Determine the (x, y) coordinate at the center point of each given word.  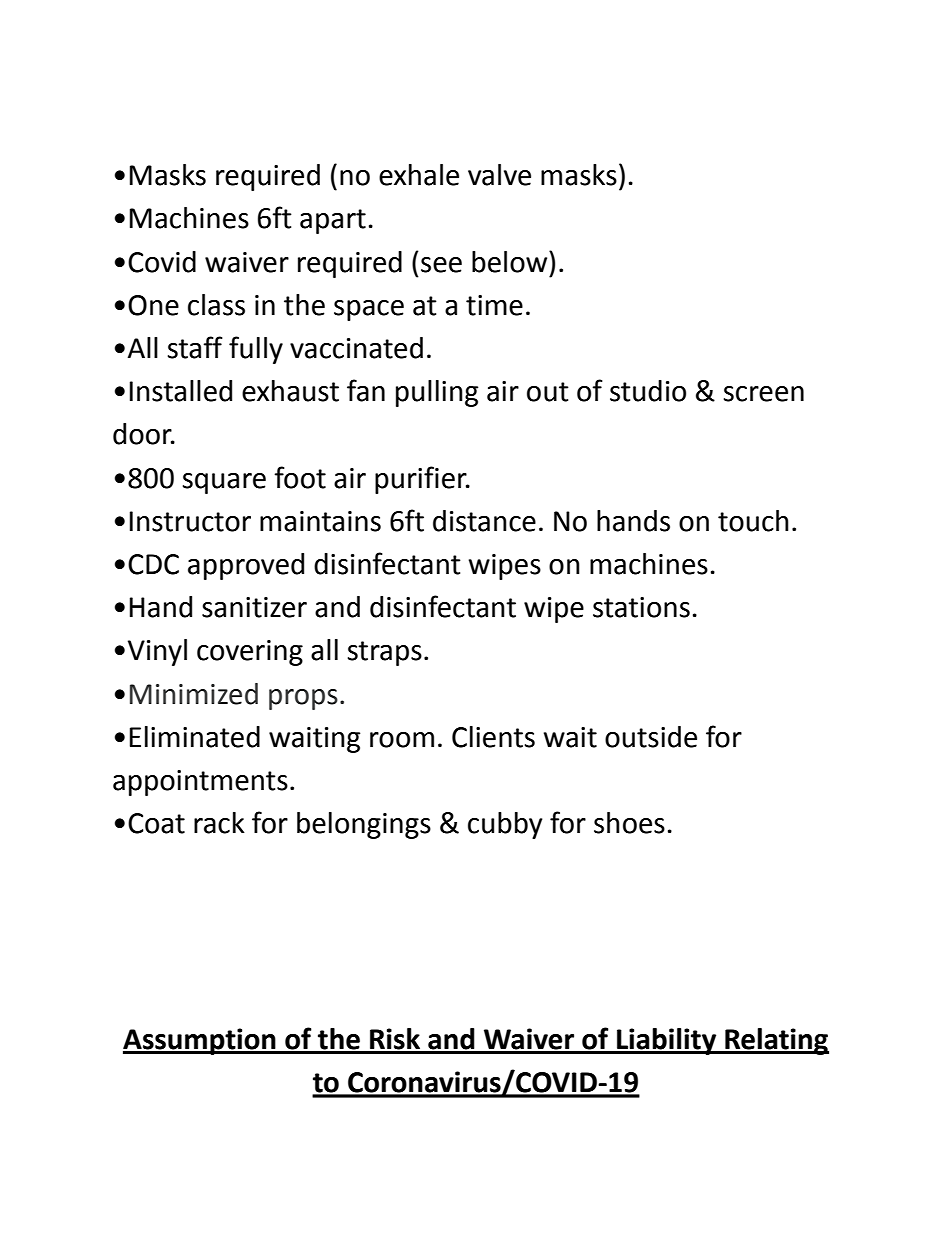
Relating (776, 1041)
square (224, 483)
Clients (493, 737)
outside (651, 737)
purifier (422, 480)
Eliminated (195, 737)
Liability (667, 1041)
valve (499, 175)
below (511, 262)
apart (333, 221)
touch (753, 521)
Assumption (200, 1041)
